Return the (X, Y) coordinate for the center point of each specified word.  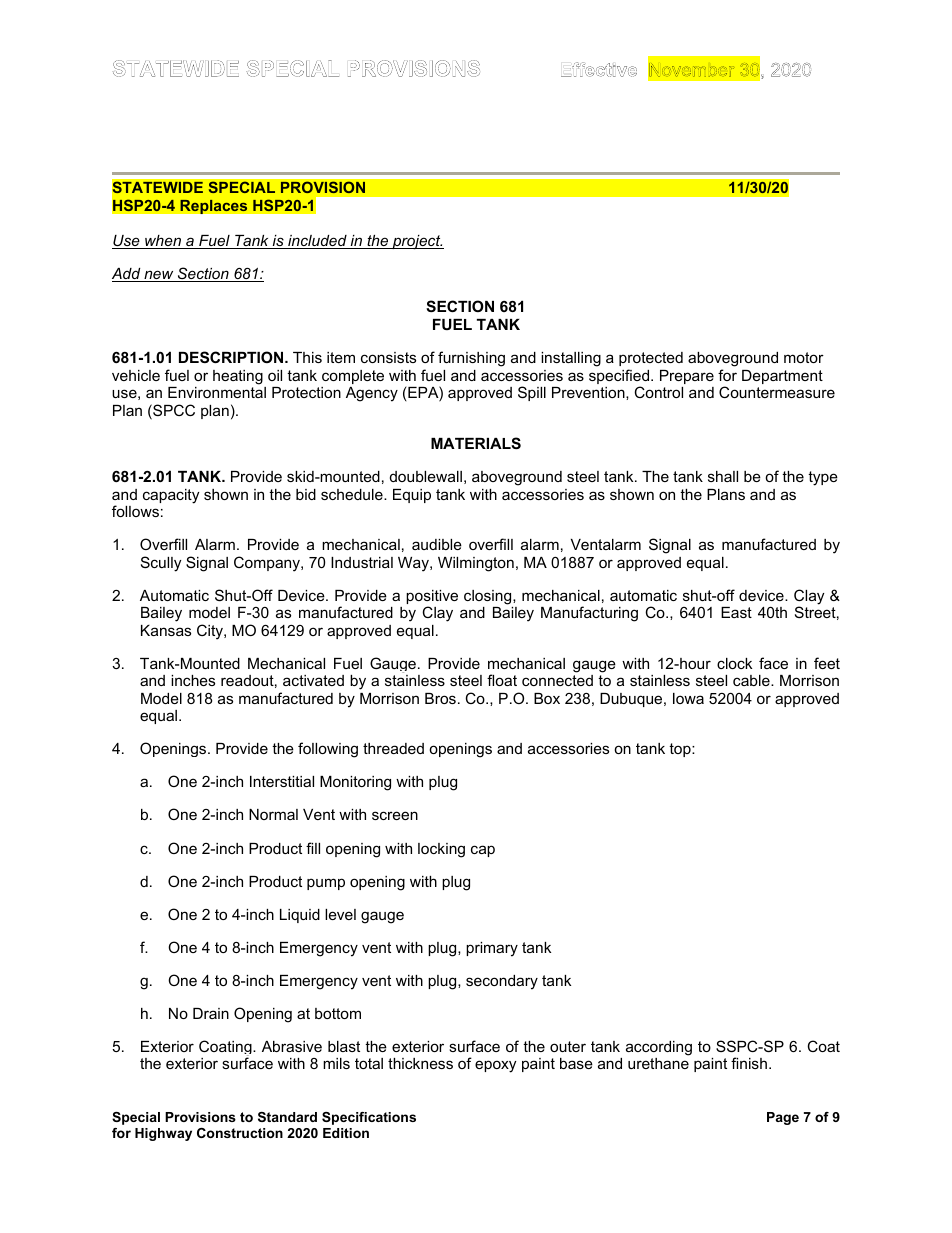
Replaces (214, 206)
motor (804, 357)
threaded (393, 748)
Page (783, 1118)
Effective (599, 69)
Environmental (217, 392)
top (681, 750)
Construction (240, 1133)
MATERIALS (476, 443)
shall (723, 476)
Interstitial (282, 781)
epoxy (495, 1066)
